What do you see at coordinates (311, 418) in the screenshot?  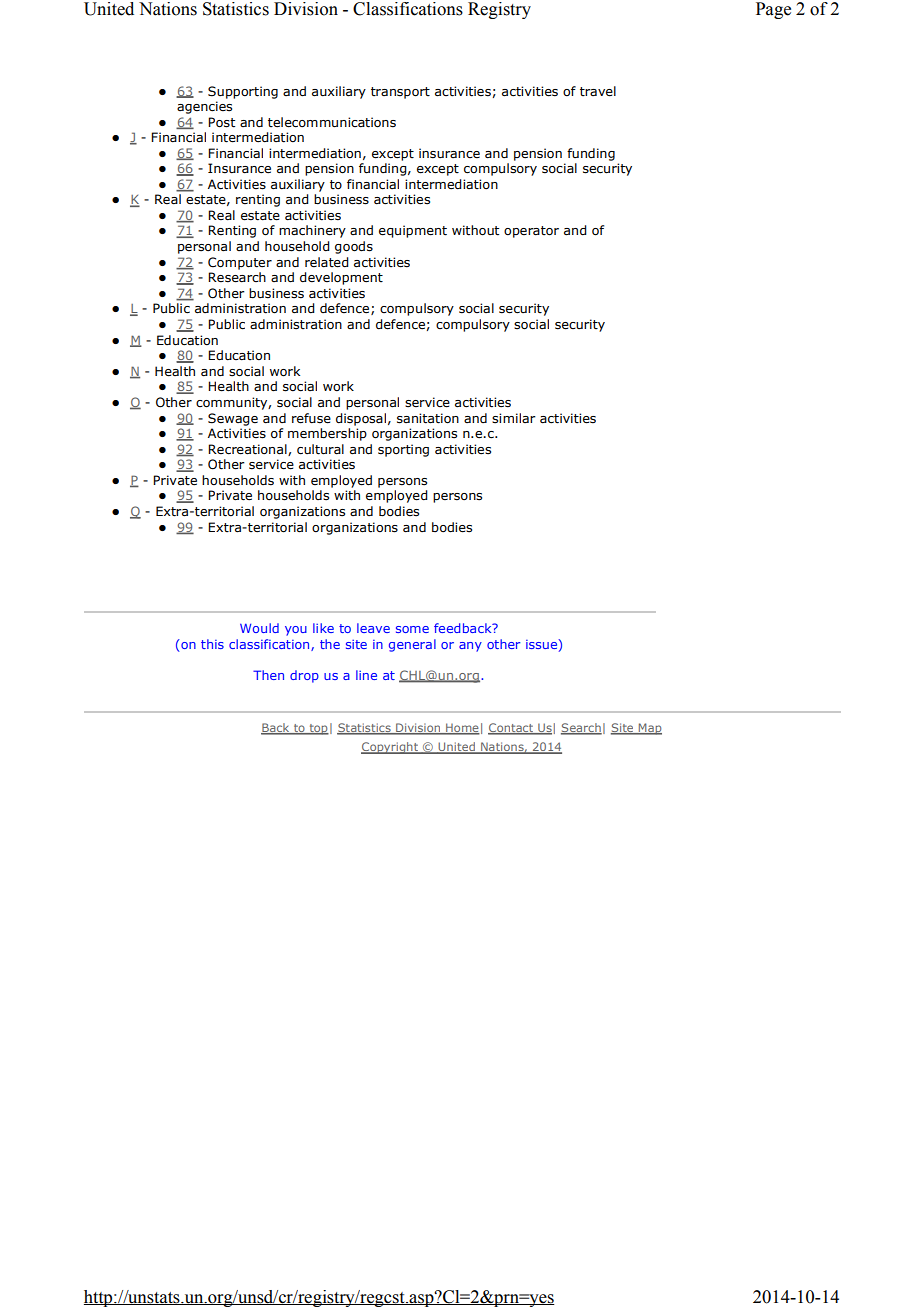 I see `refuse` at bounding box center [311, 418].
